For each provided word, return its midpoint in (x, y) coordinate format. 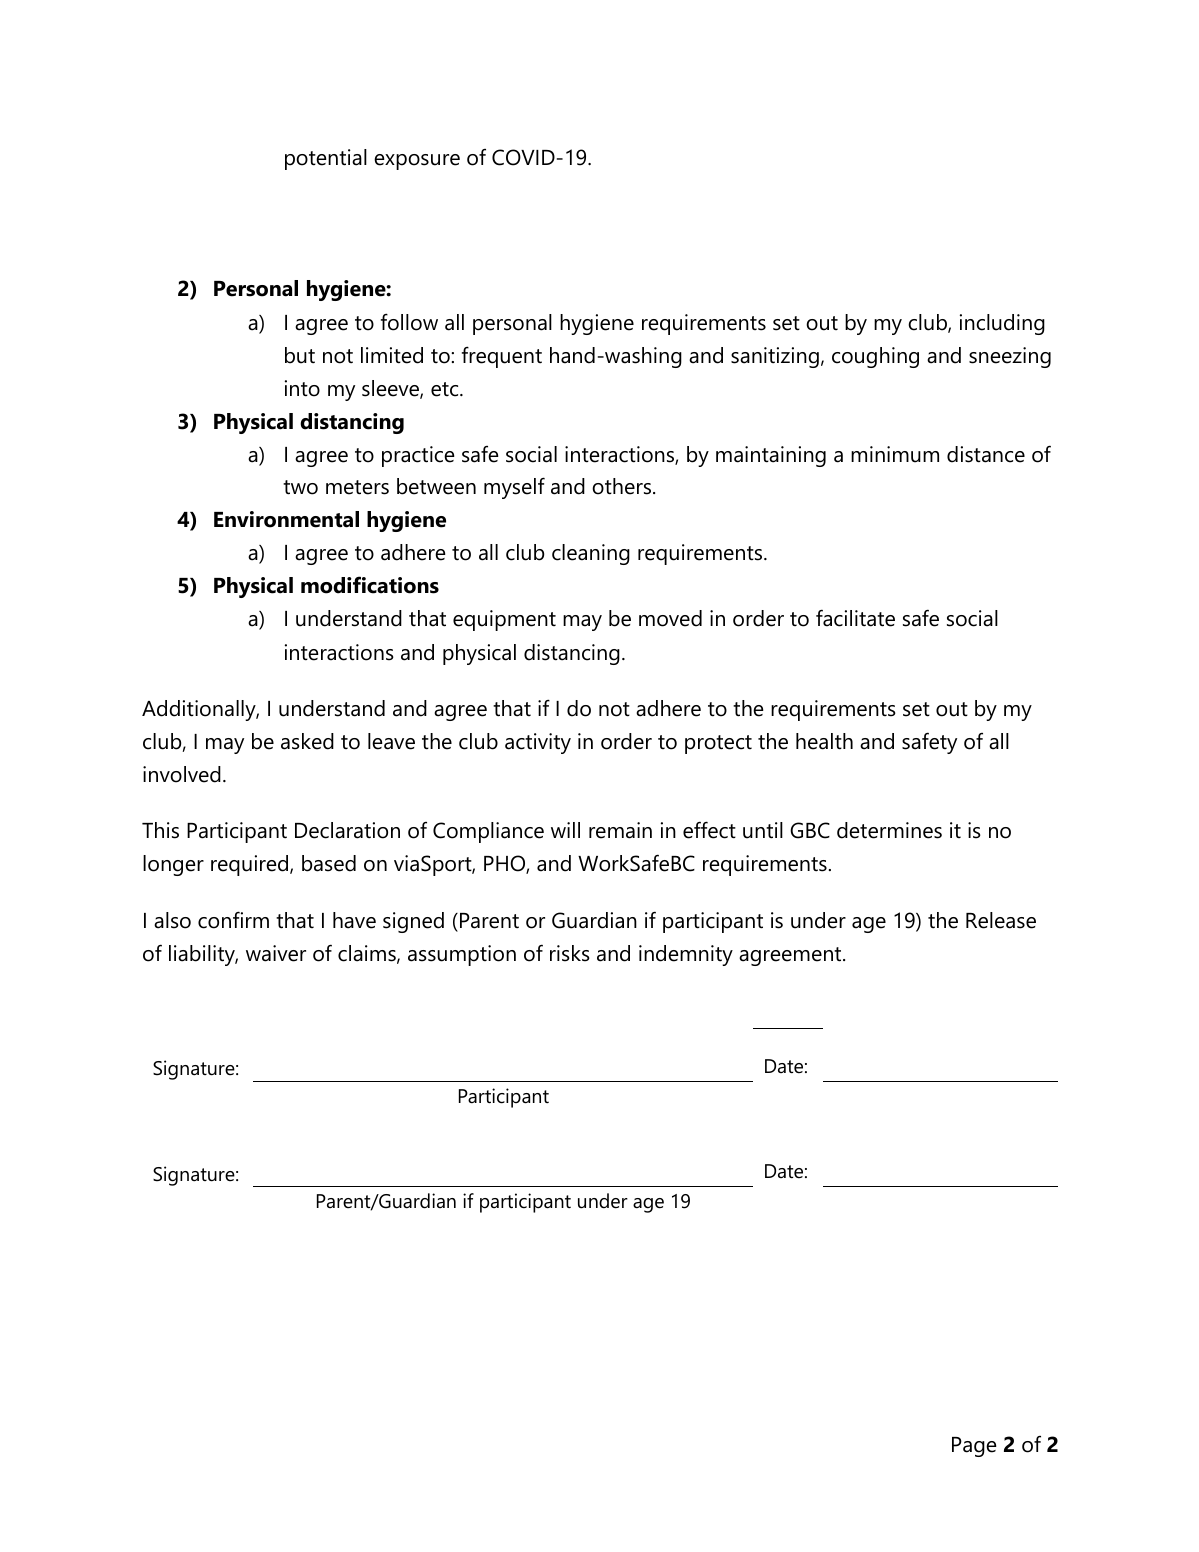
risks (570, 953)
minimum (895, 454)
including (1002, 324)
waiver (276, 953)
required (251, 865)
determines (889, 830)
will (565, 830)
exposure (417, 162)
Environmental (286, 519)
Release (1001, 920)
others (623, 486)
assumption (462, 955)
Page (974, 1447)
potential (326, 159)
